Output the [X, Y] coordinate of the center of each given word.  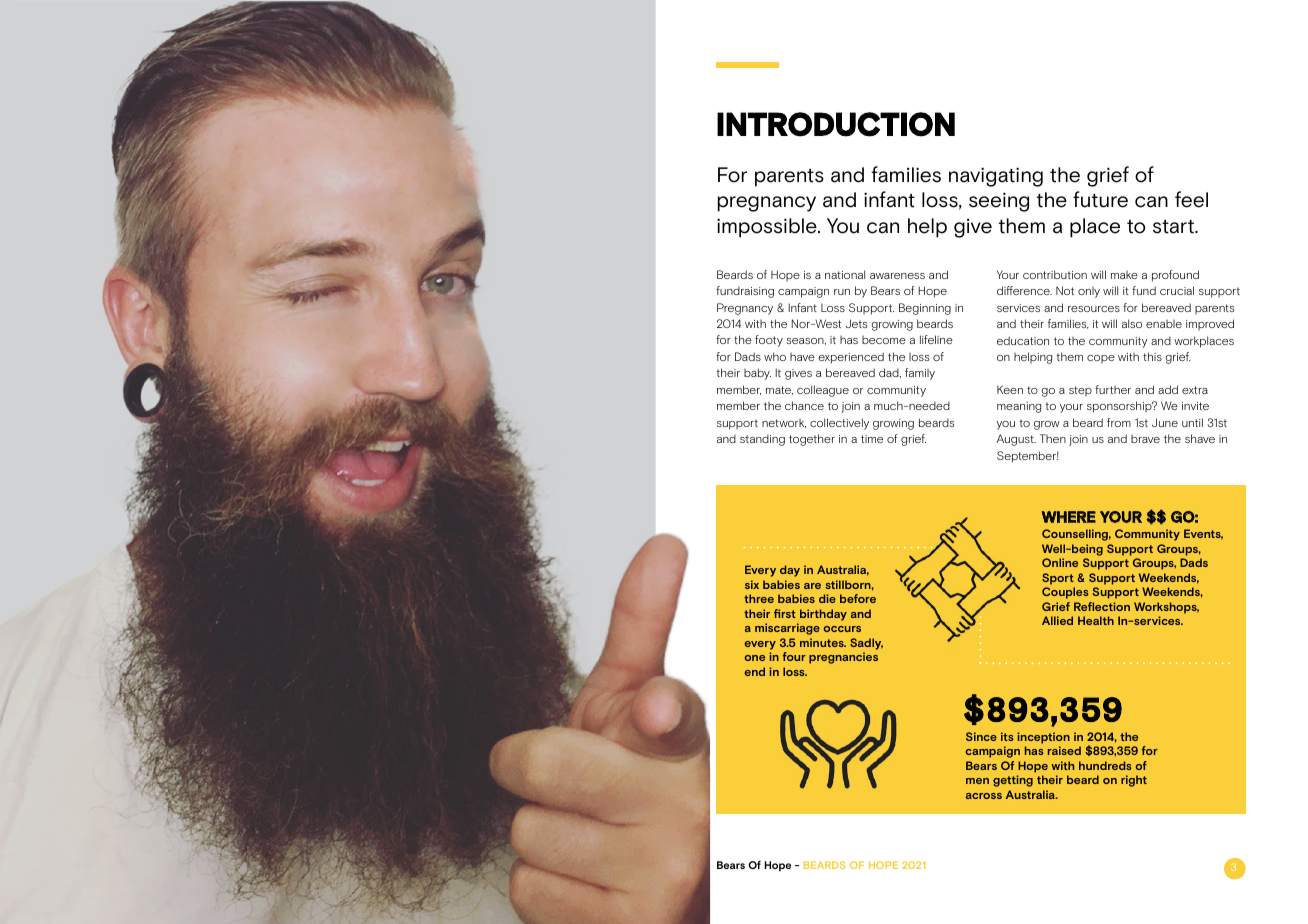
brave [1145, 439]
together [812, 440]
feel [1191, 199]
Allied [1057, 620]
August [1016, 440]
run [842, 292]
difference [1024, 290]
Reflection [1102, 606]
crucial [1177, 290]
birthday [823, 615]
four [794, 656]
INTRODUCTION [836, 124]
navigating [996, 177]
